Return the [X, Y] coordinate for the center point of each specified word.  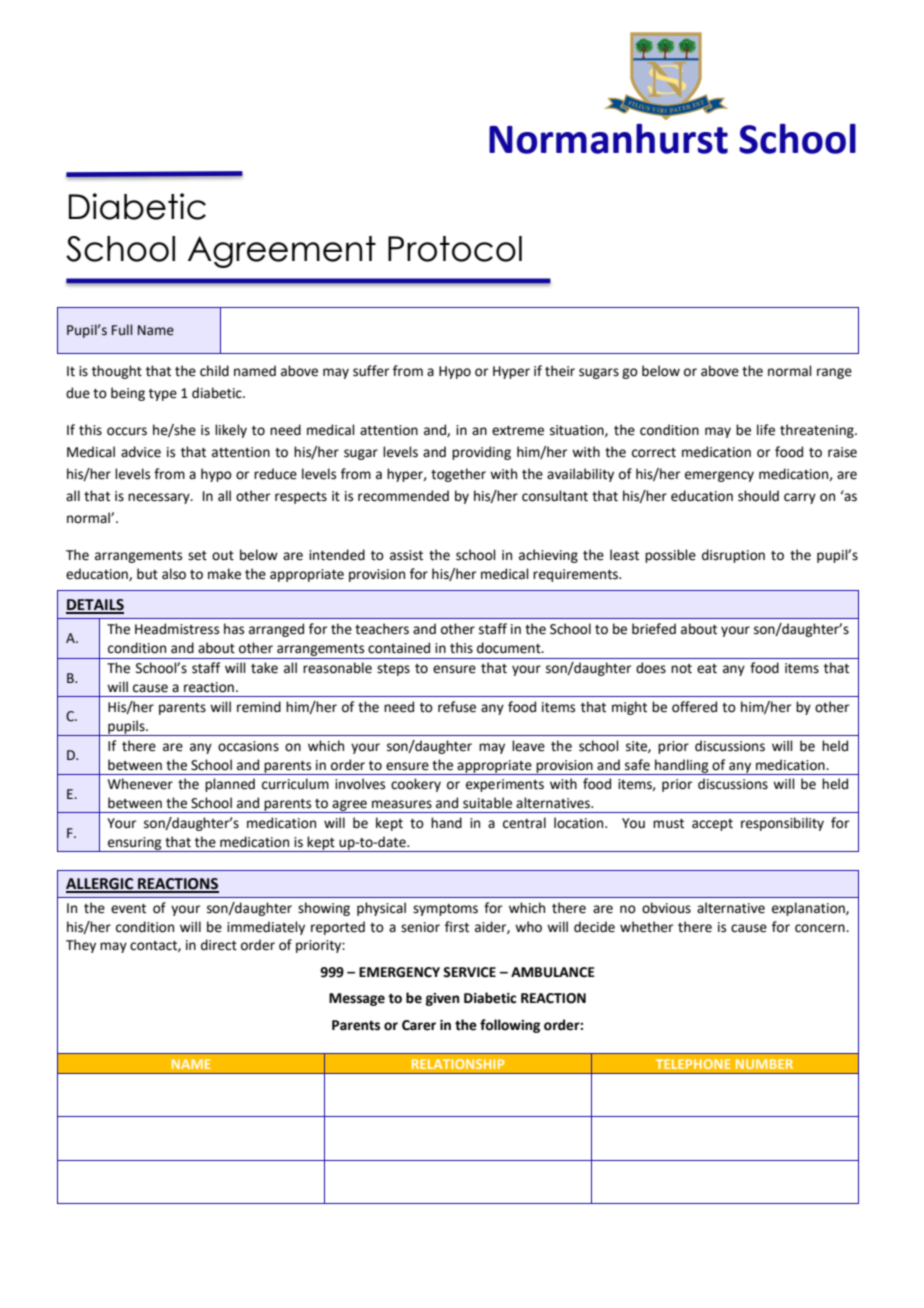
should [758, 496]
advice [141, 452]
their [560, 371]
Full [122, 330]
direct [219, 945]
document [510, 648]
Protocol [455, 249]
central [524, 823]
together [458, 475]
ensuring [135, 844]
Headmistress [177, 629]
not [681, 669]
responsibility [782, 824]
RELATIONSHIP [458, 1064]
